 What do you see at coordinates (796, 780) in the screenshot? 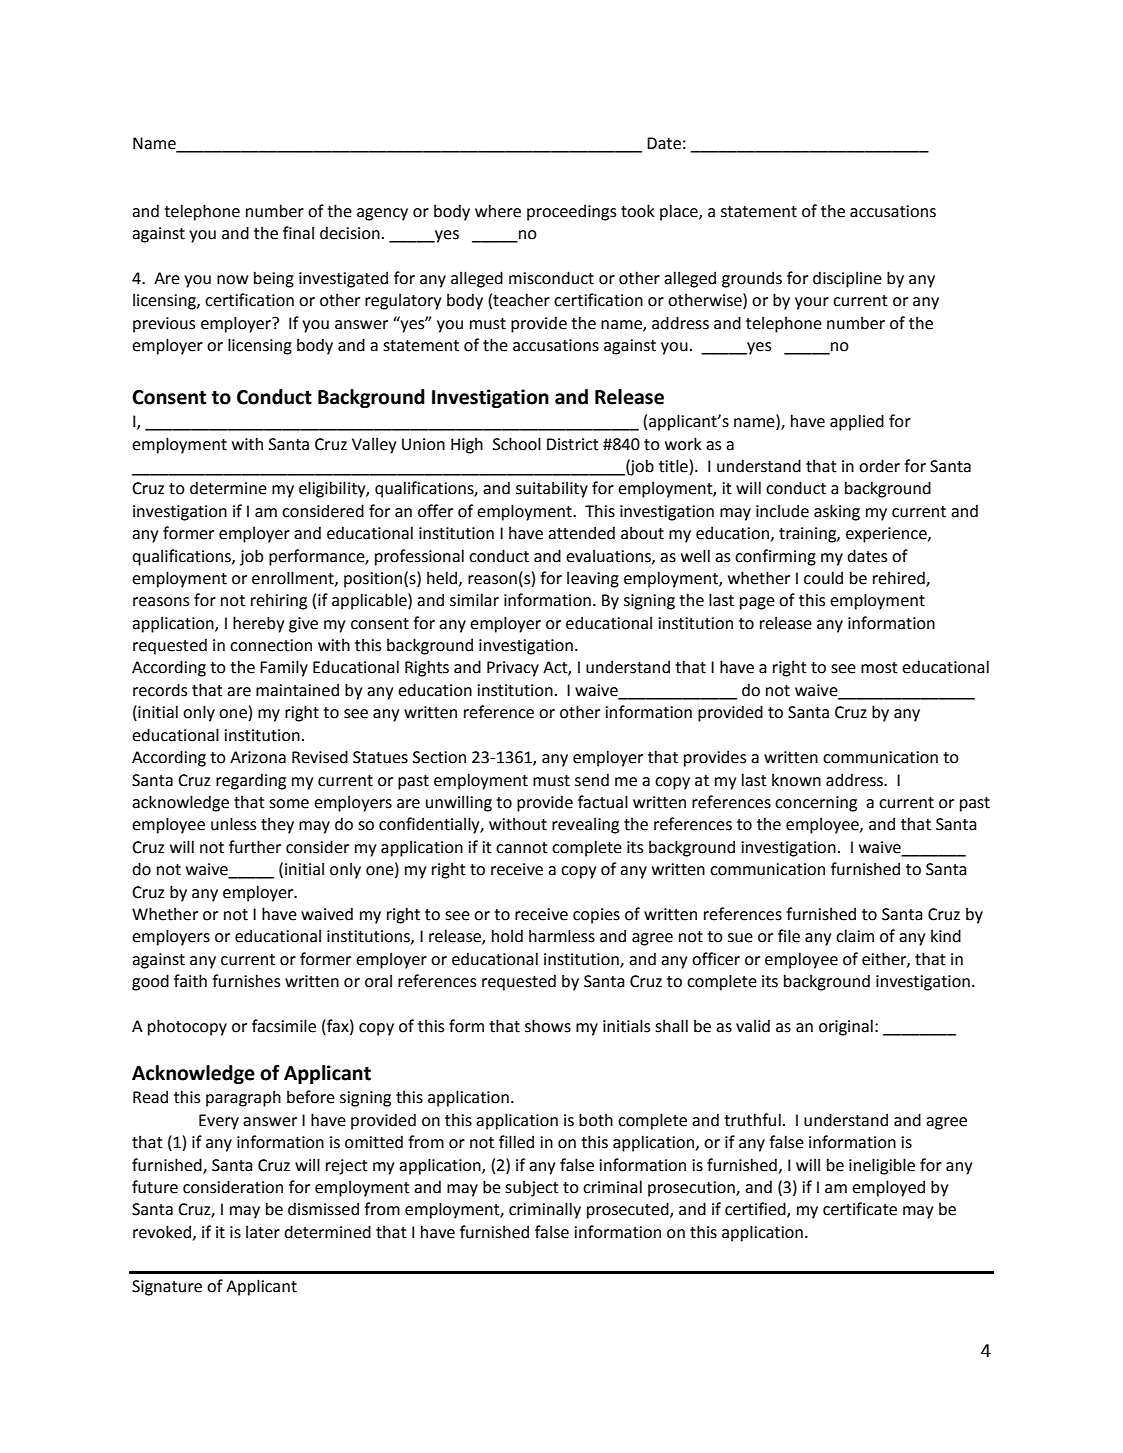
I see `known` at bounding box center [796, 780].
